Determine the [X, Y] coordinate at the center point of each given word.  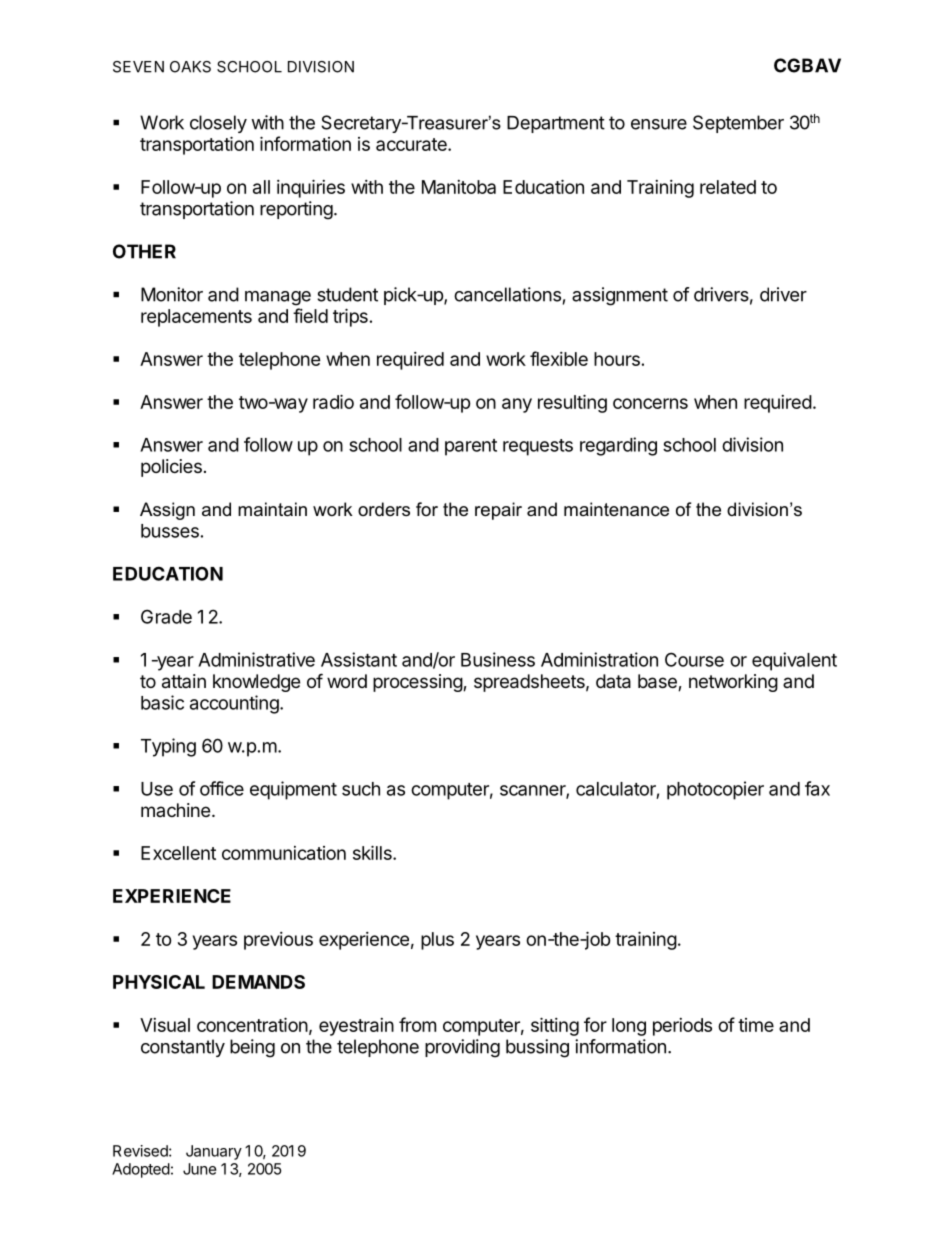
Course [694, 659]
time [756, 1025]
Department [556, 124]
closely [218, 124]
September [738, 124]
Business [498, 659]
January [214, 1152]
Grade [166, 616]
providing [462, 1048]
